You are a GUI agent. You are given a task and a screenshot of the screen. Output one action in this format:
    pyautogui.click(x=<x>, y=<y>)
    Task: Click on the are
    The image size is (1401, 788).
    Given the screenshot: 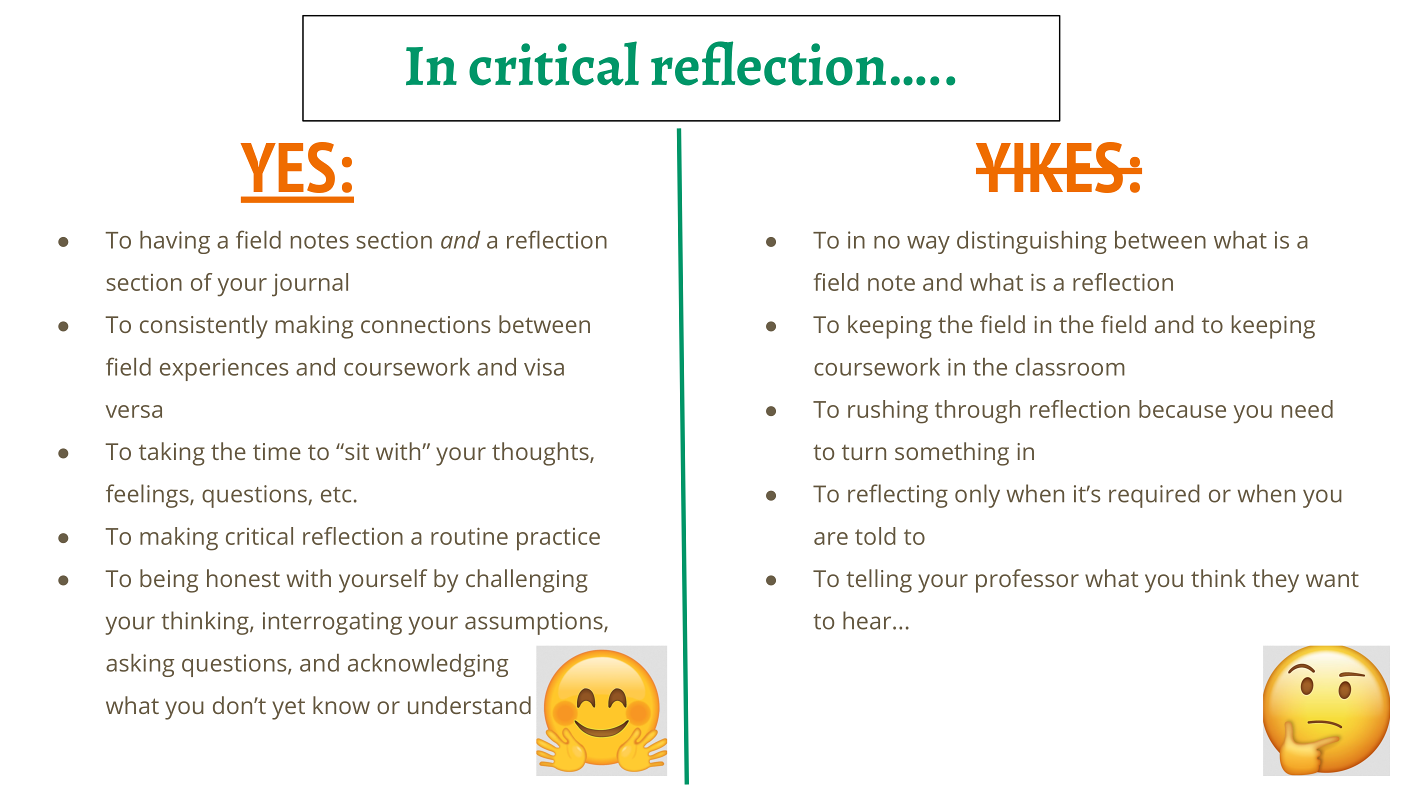 What is the action you would take?
    pyautogui.click(x=831, y=538)
